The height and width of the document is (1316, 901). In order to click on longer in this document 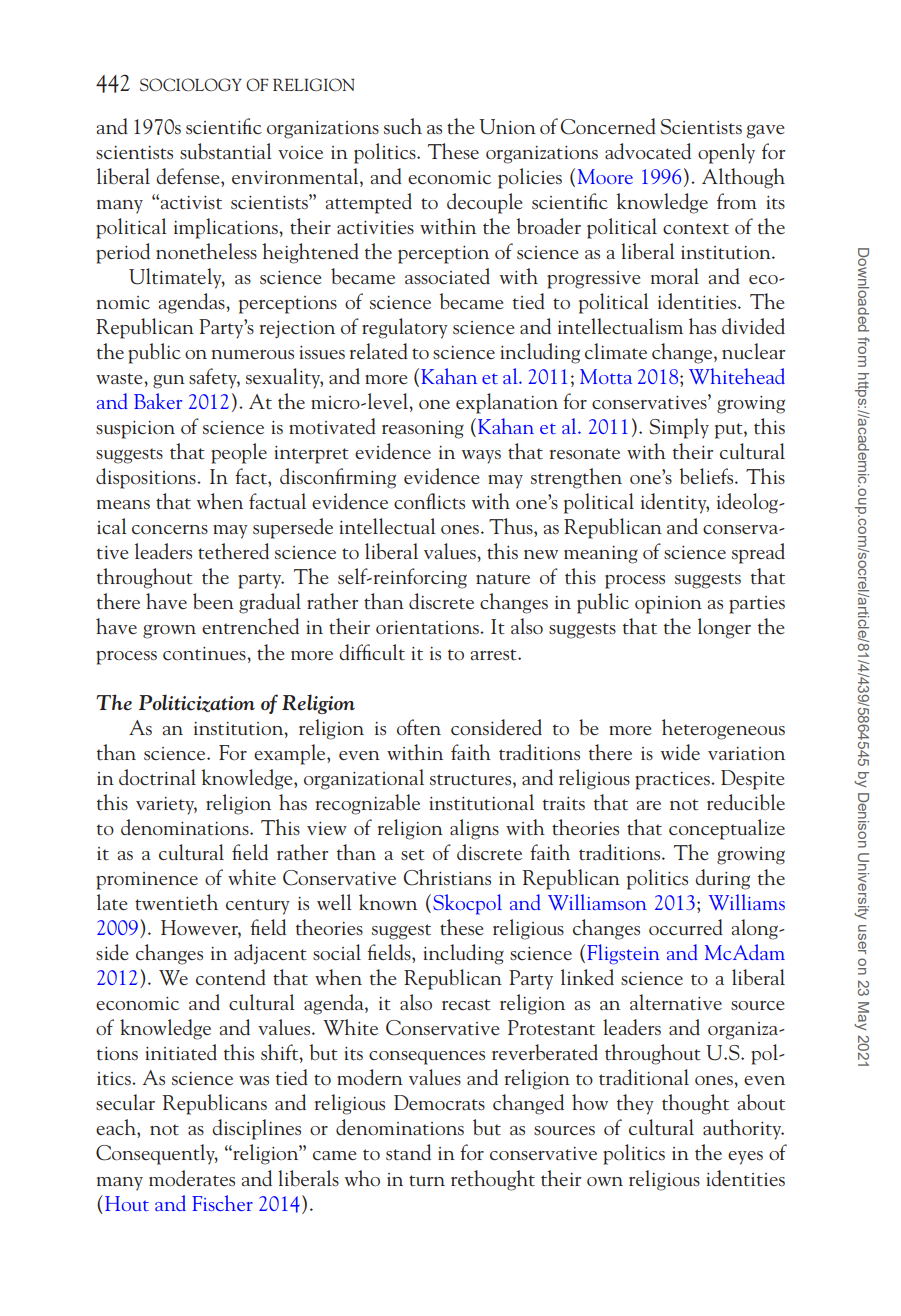, I will do `click(724, 628)`.
